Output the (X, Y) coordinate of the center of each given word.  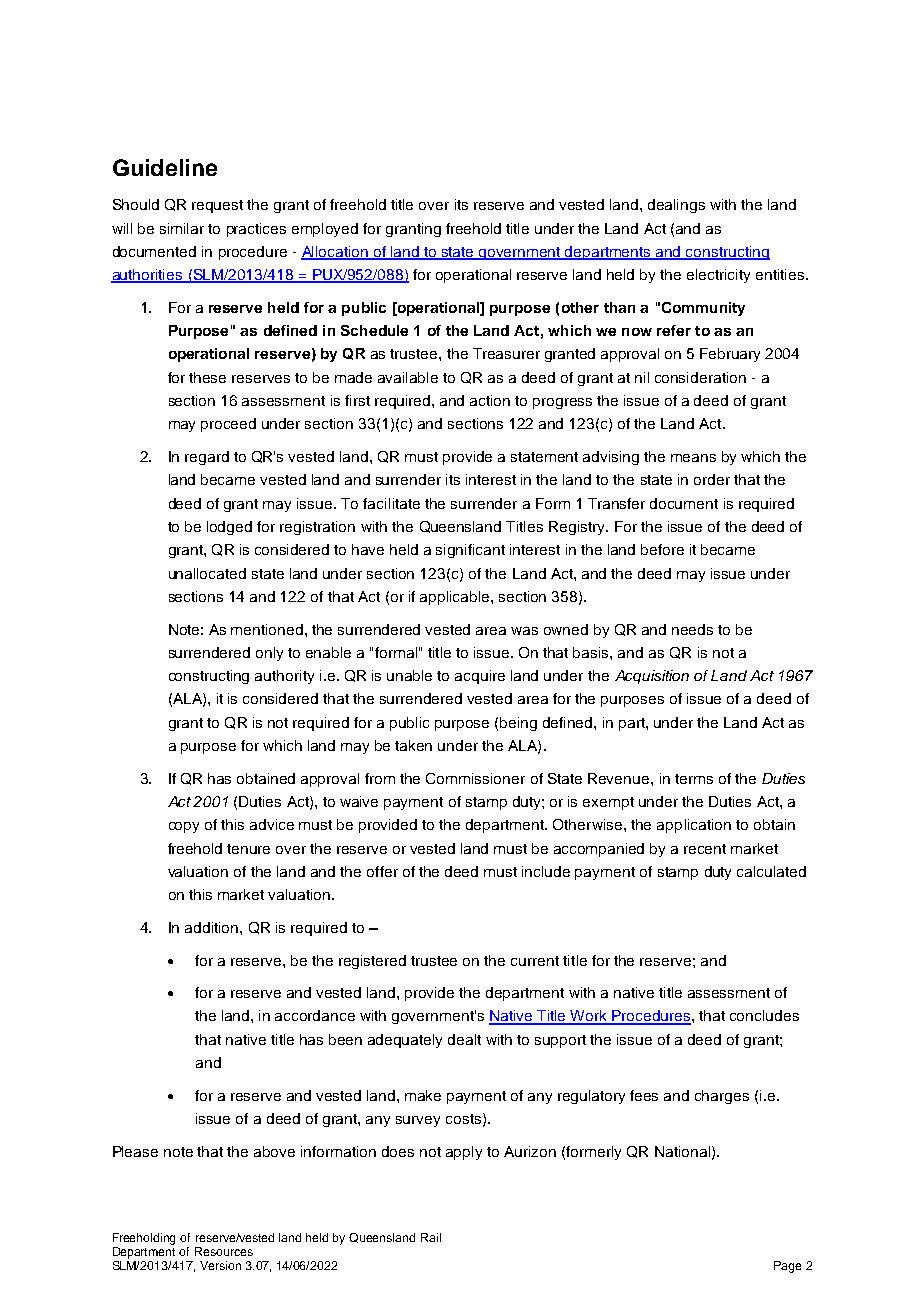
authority (284, 677)
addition (213, 927)
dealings (676, 206)
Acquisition (652, 677)
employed (325, 230)
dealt (464, 1039)
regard (207, 458)
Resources (224, 1251)
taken (413, 745)
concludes (764, 1015)
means (693, 458)
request (217, 206)
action (490, 400)
